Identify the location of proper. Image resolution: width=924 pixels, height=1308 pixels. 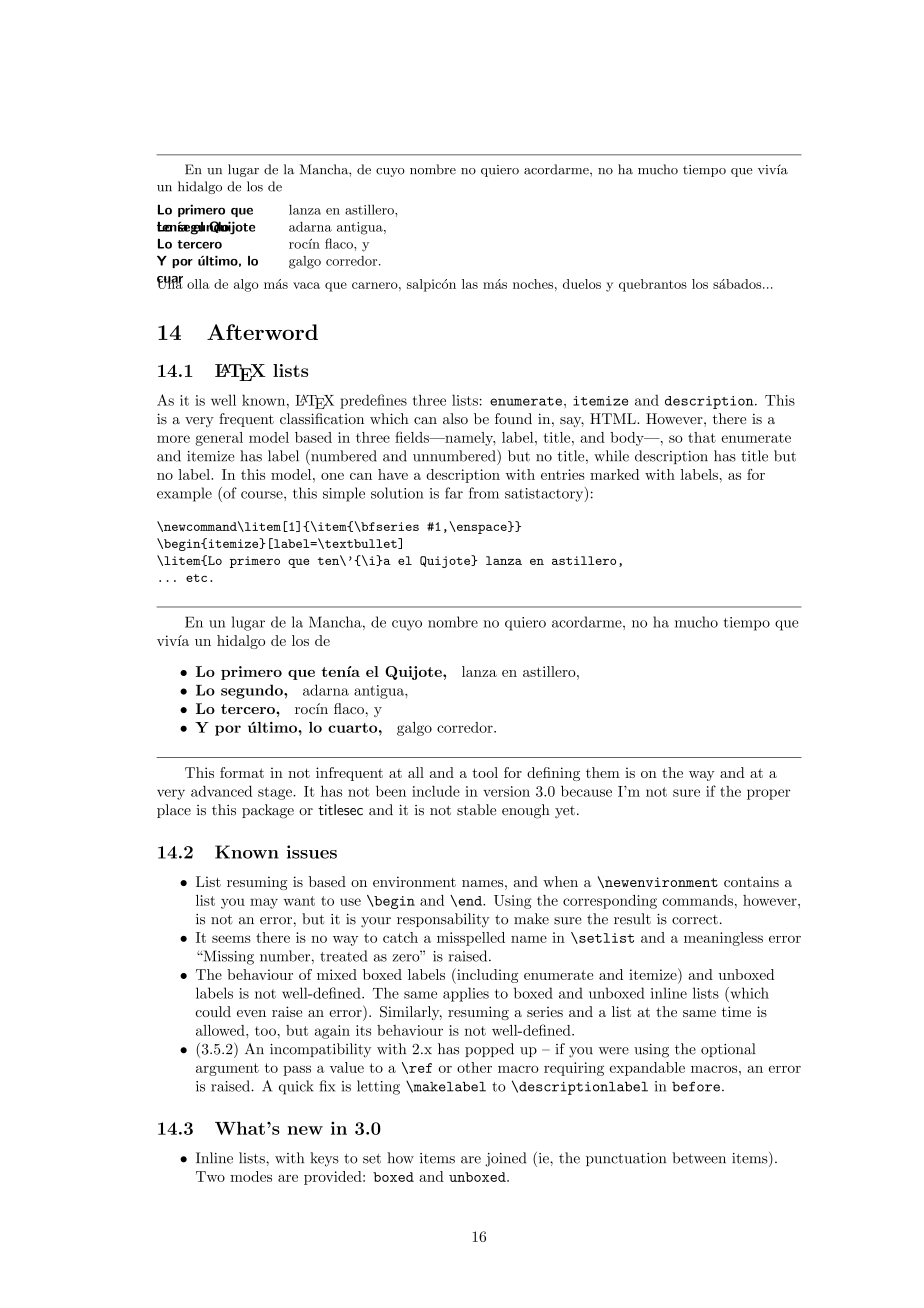
(769, 794).
